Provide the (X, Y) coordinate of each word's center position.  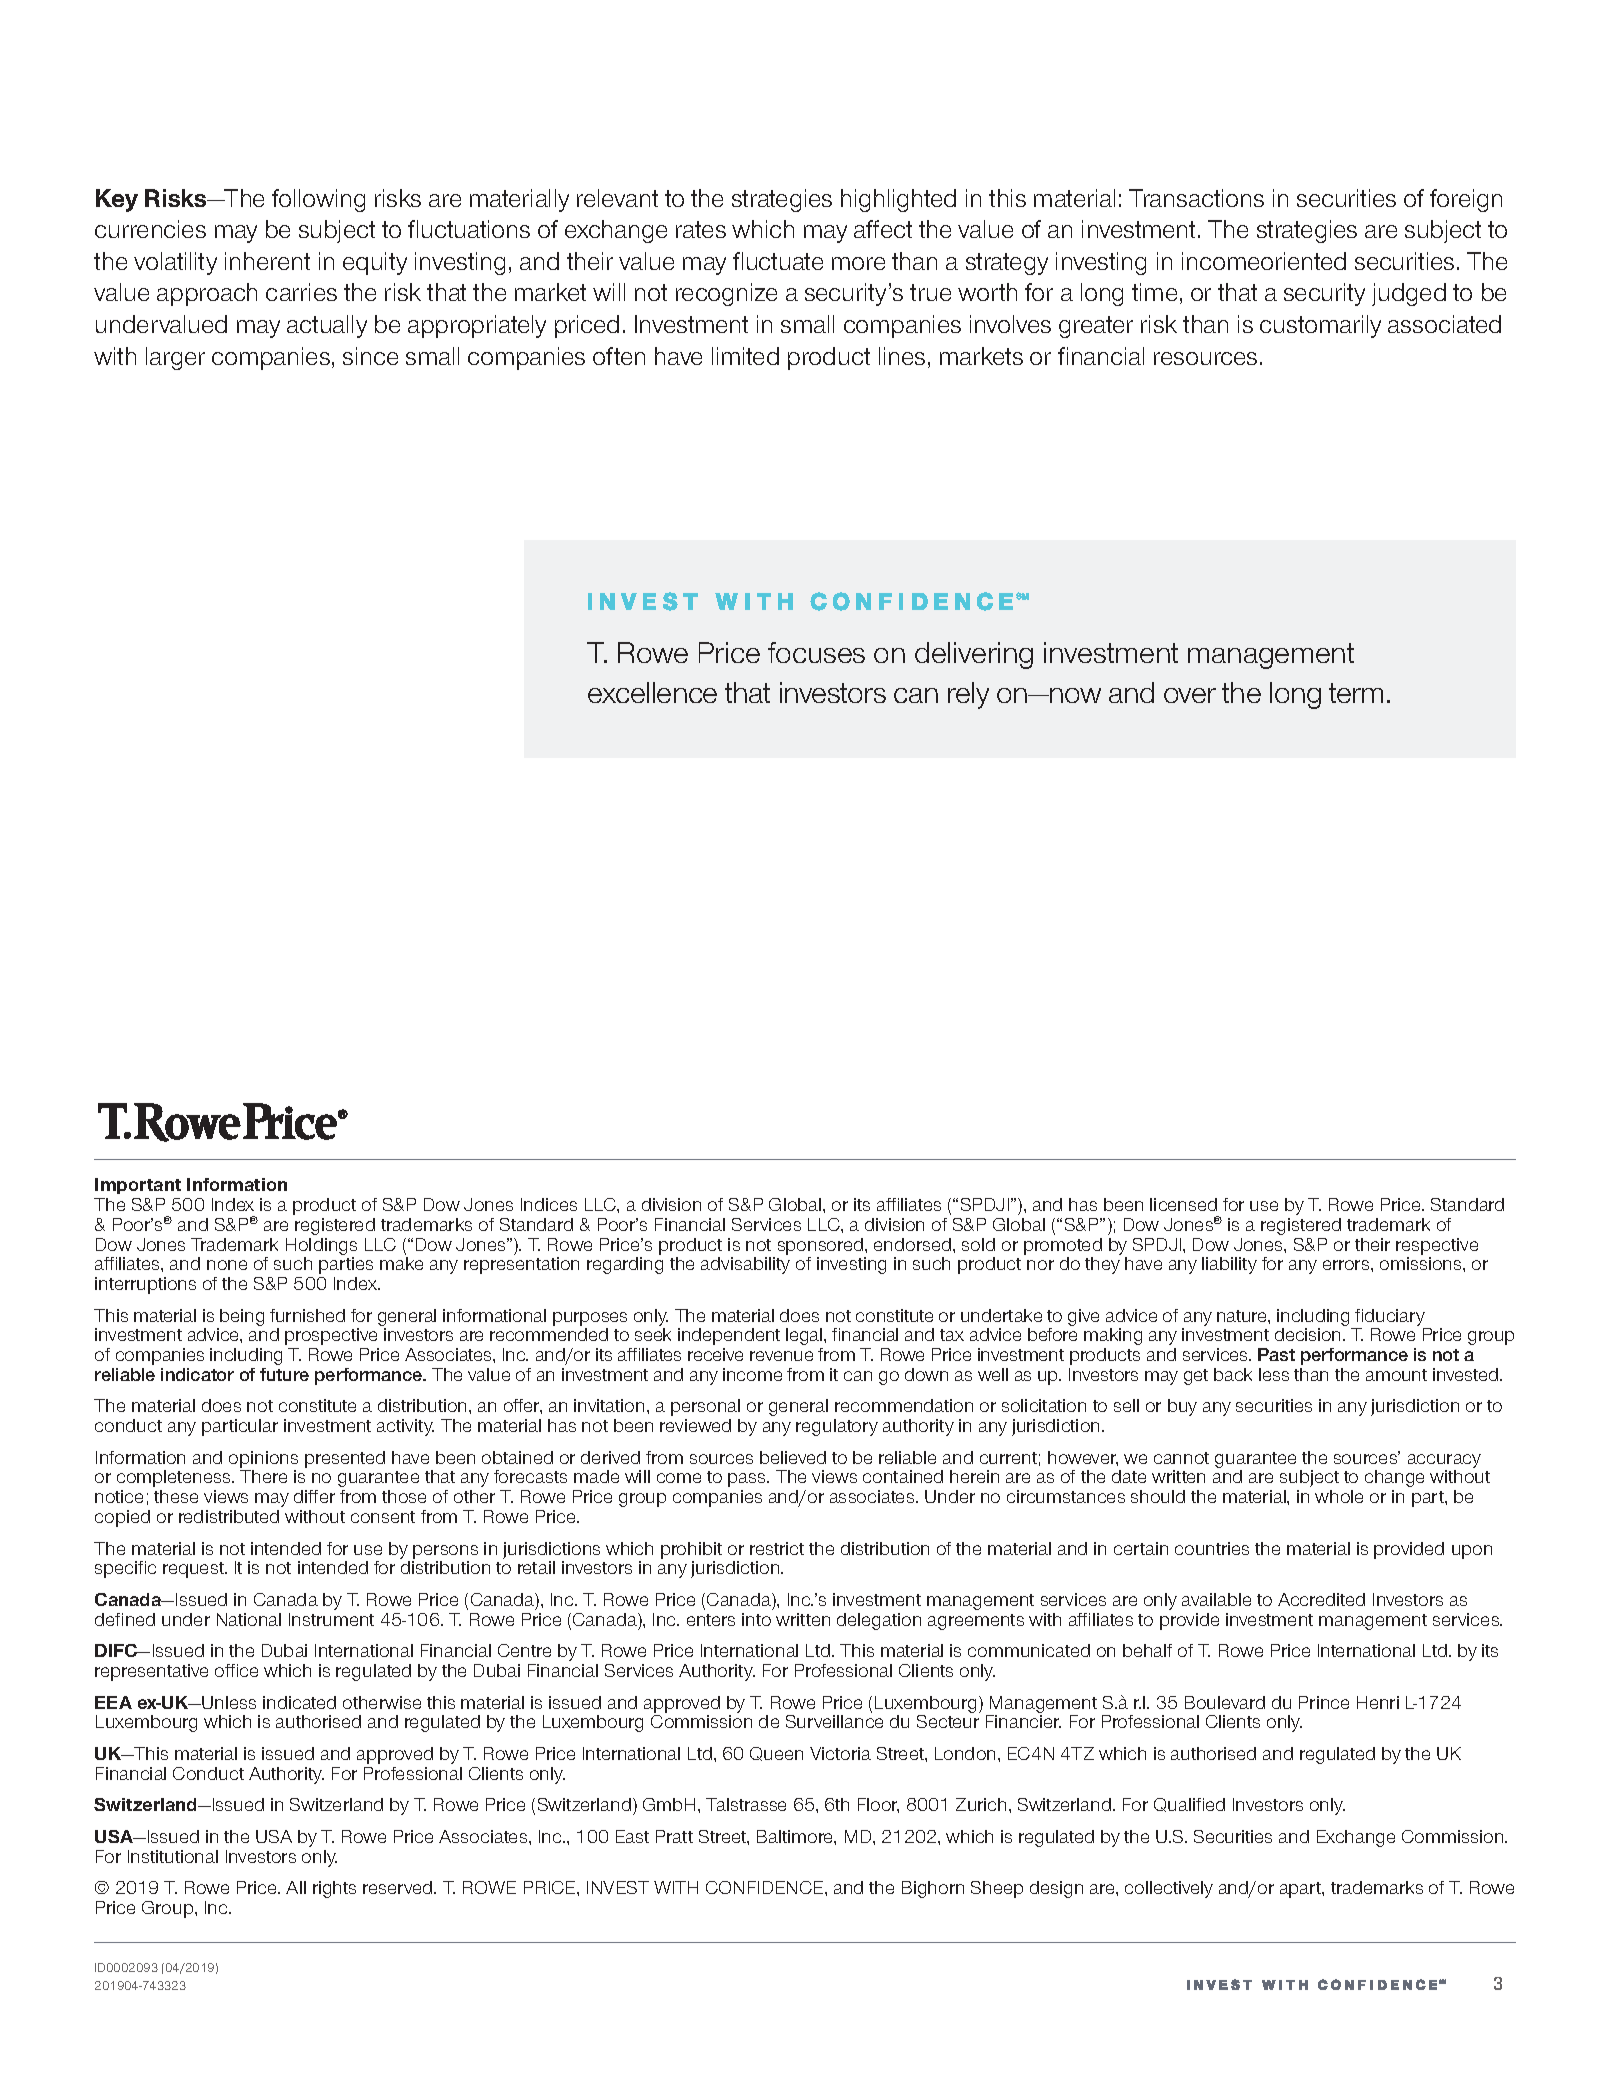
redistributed (229, 1516)
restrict (777, 1548)
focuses (816, 652)
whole (1339, 1496)
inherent (267, 261)
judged (1409, 294)
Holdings (321, 1246)
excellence (652, 692)
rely (968, 695)
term (1356, 693)
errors (1347, 1265)
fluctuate (778, 261)
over (1190, 695)
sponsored (822, 1246)
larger (175, 358)
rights (334, 1889)
